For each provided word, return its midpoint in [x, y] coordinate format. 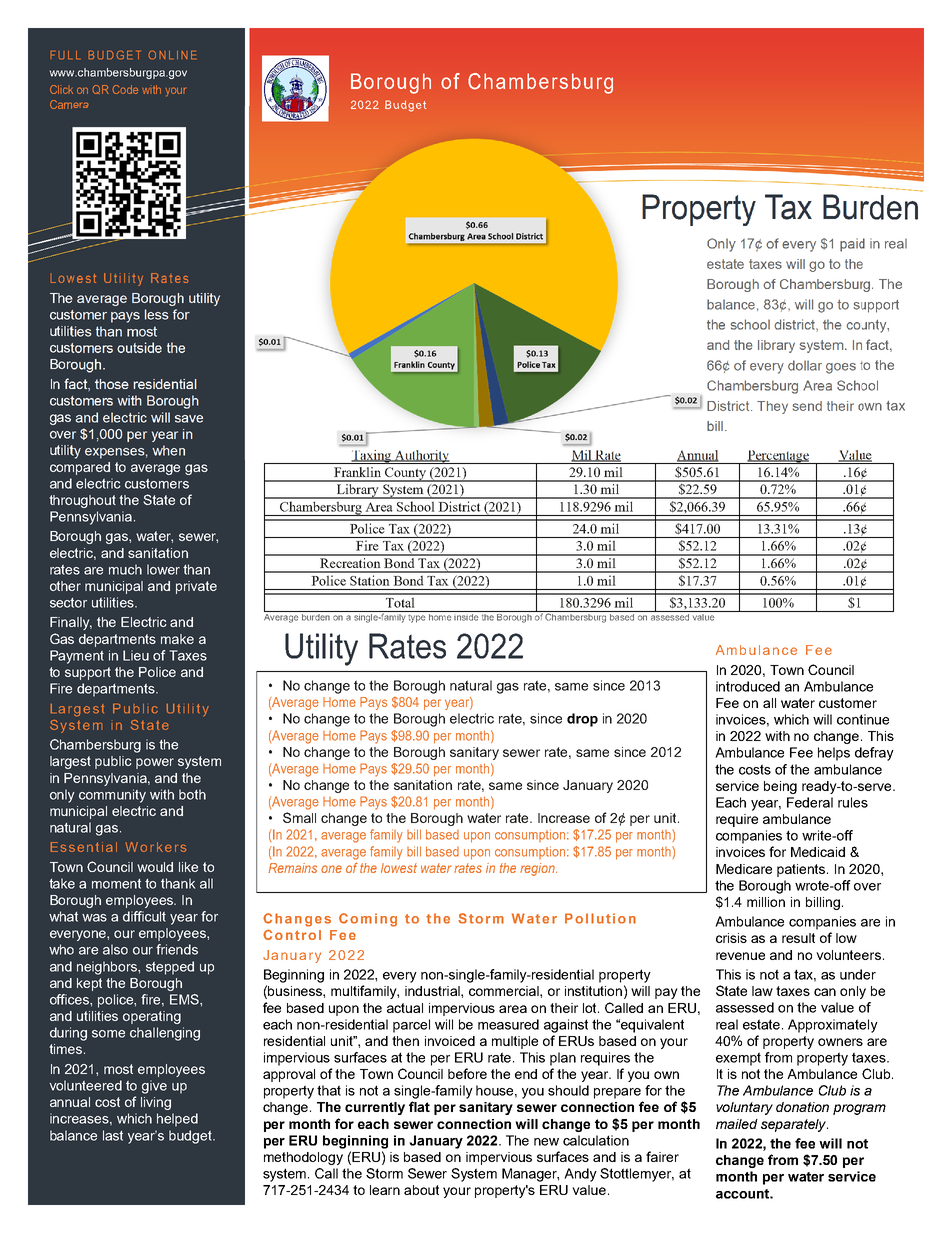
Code [125, 89]
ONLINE [172, 55]
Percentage [778, 457]
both [192, 794]
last [113, 1135]
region [538, 869]
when [168, 450]
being [780, 787]
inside [466, 616]
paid [852, 245]
